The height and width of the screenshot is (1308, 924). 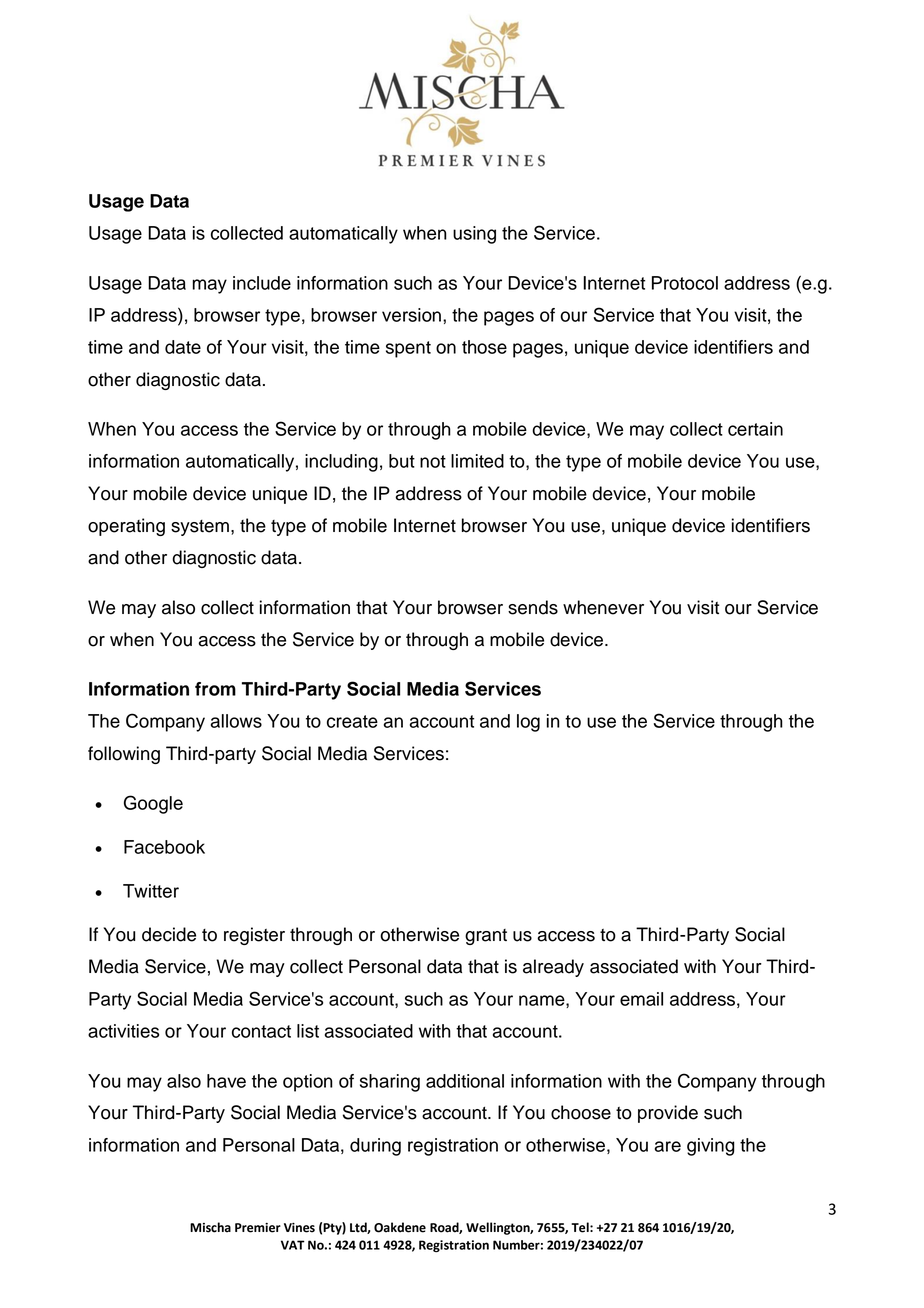 I want to click on email, so click(x=641, y=999).
